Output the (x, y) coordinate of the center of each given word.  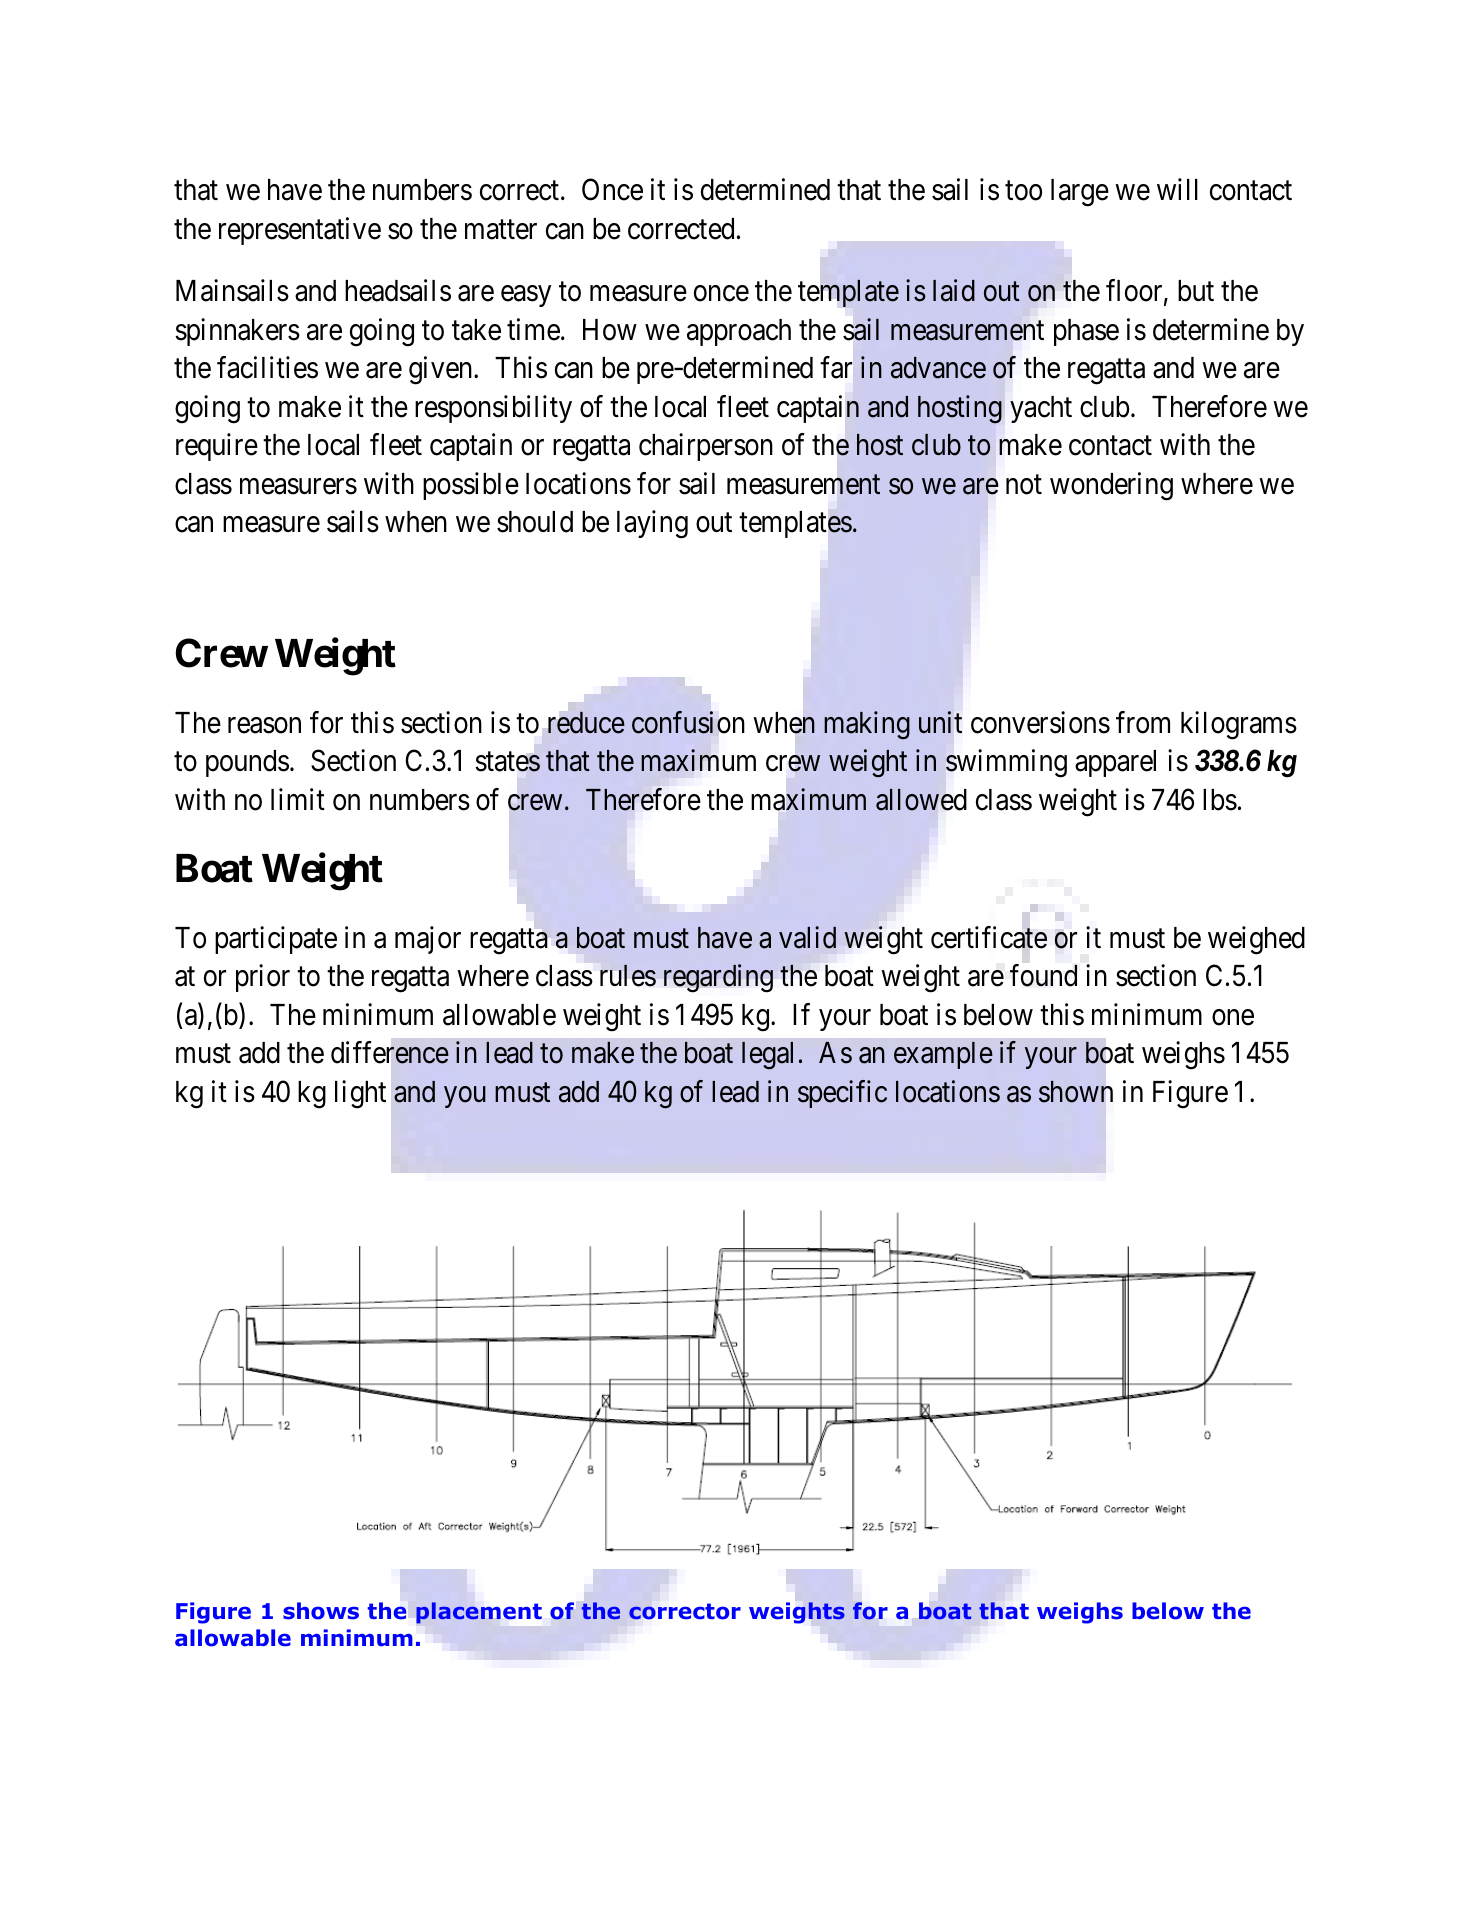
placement (479, 1613)
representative (300, 231)
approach (739, 332)
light (360, 1094)
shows (321, 1611)
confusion (688, 722)
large (1080, 193)
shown (1076, 1092)
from (1143, 722)
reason (264, 725)
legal (767, 1056)
